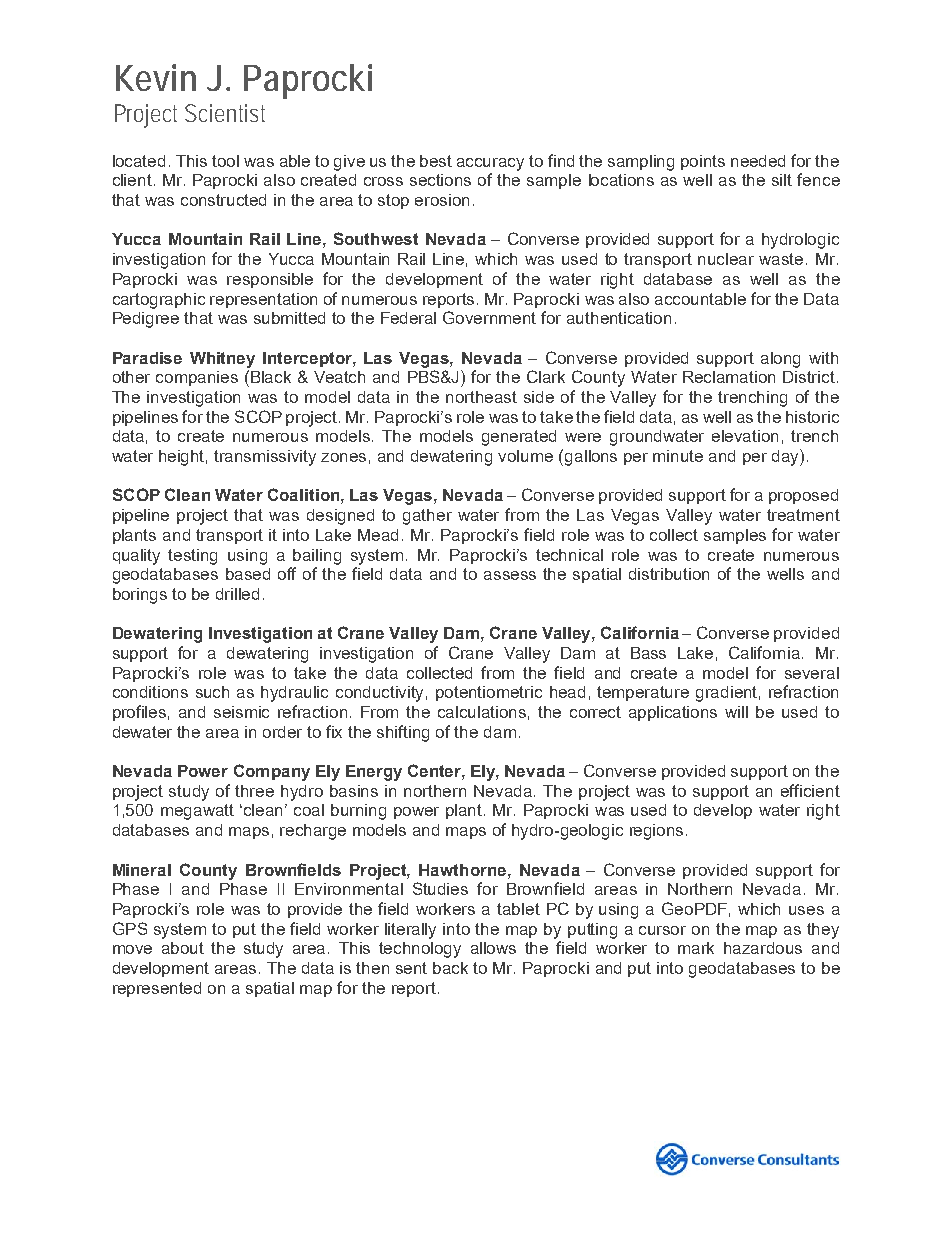 This image has height=1233, width=952. What do you see at coordinates (729, 377) in the image?
I see `Reclamation` at bounding box center [729, 377].
